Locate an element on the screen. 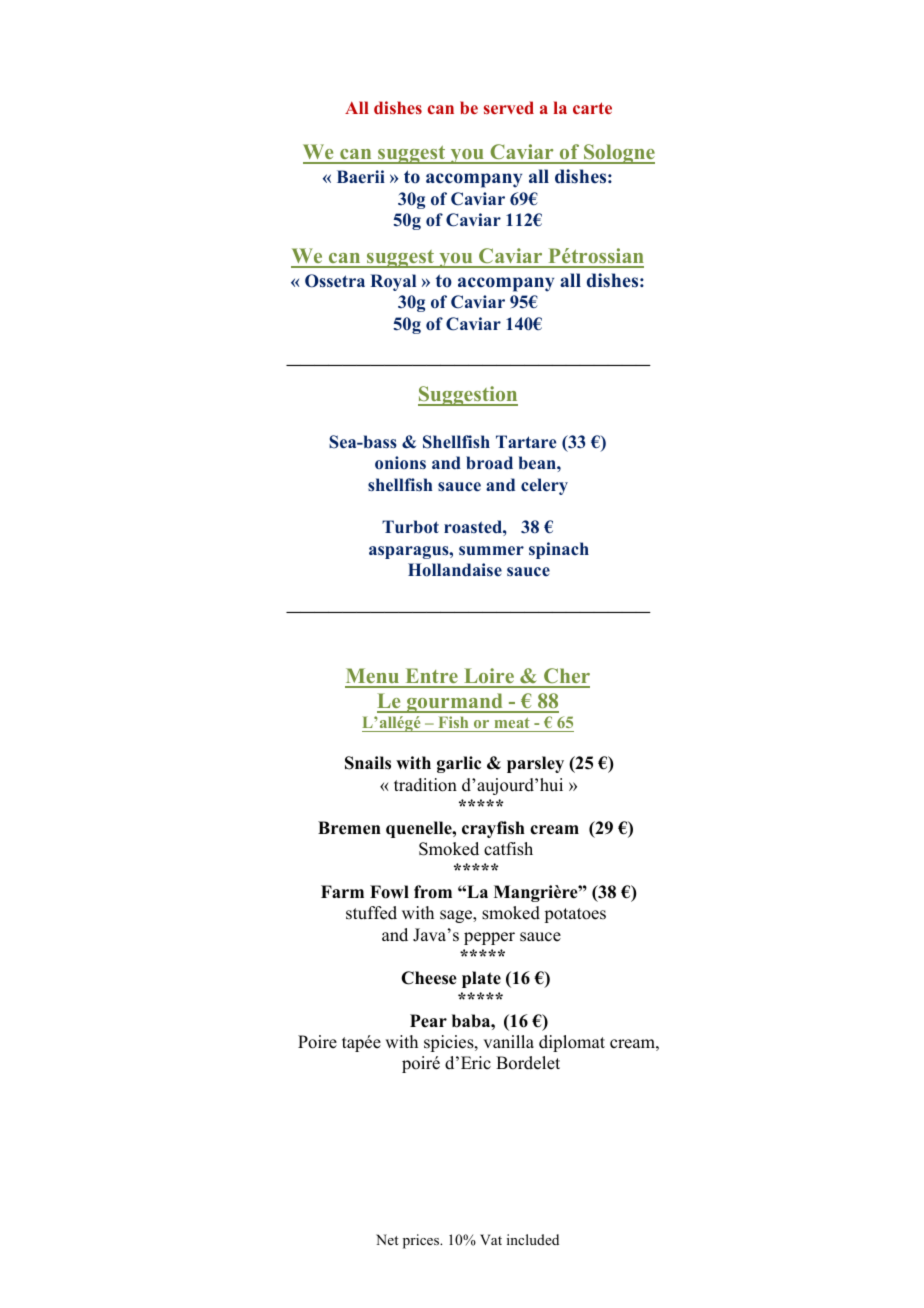 This screenshot has height=1308, width=924. Royal is located at coordinates (393, 282).
